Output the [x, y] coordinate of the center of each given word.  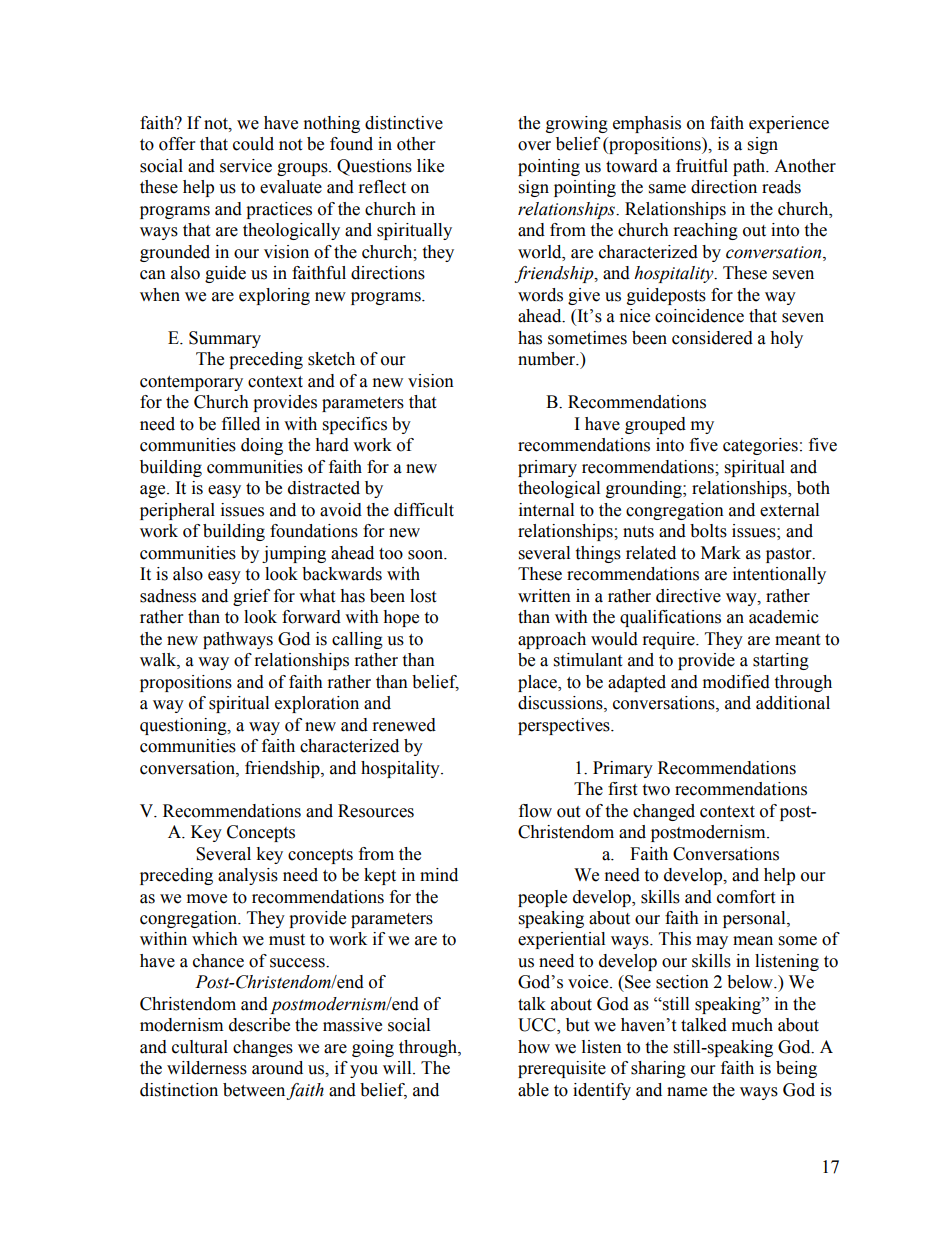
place [538, 683]
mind [439, 875]
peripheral [177, 511]
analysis [248, 876]
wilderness [207, 1068]
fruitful [702, 166]
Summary [225, 339]
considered [712, 338]
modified [736, 682]
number [548, 359]
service [246, 166]
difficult [424, 510]
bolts [708, 531]
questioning [184, 726]
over [534, 146]
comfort [746, 897]
